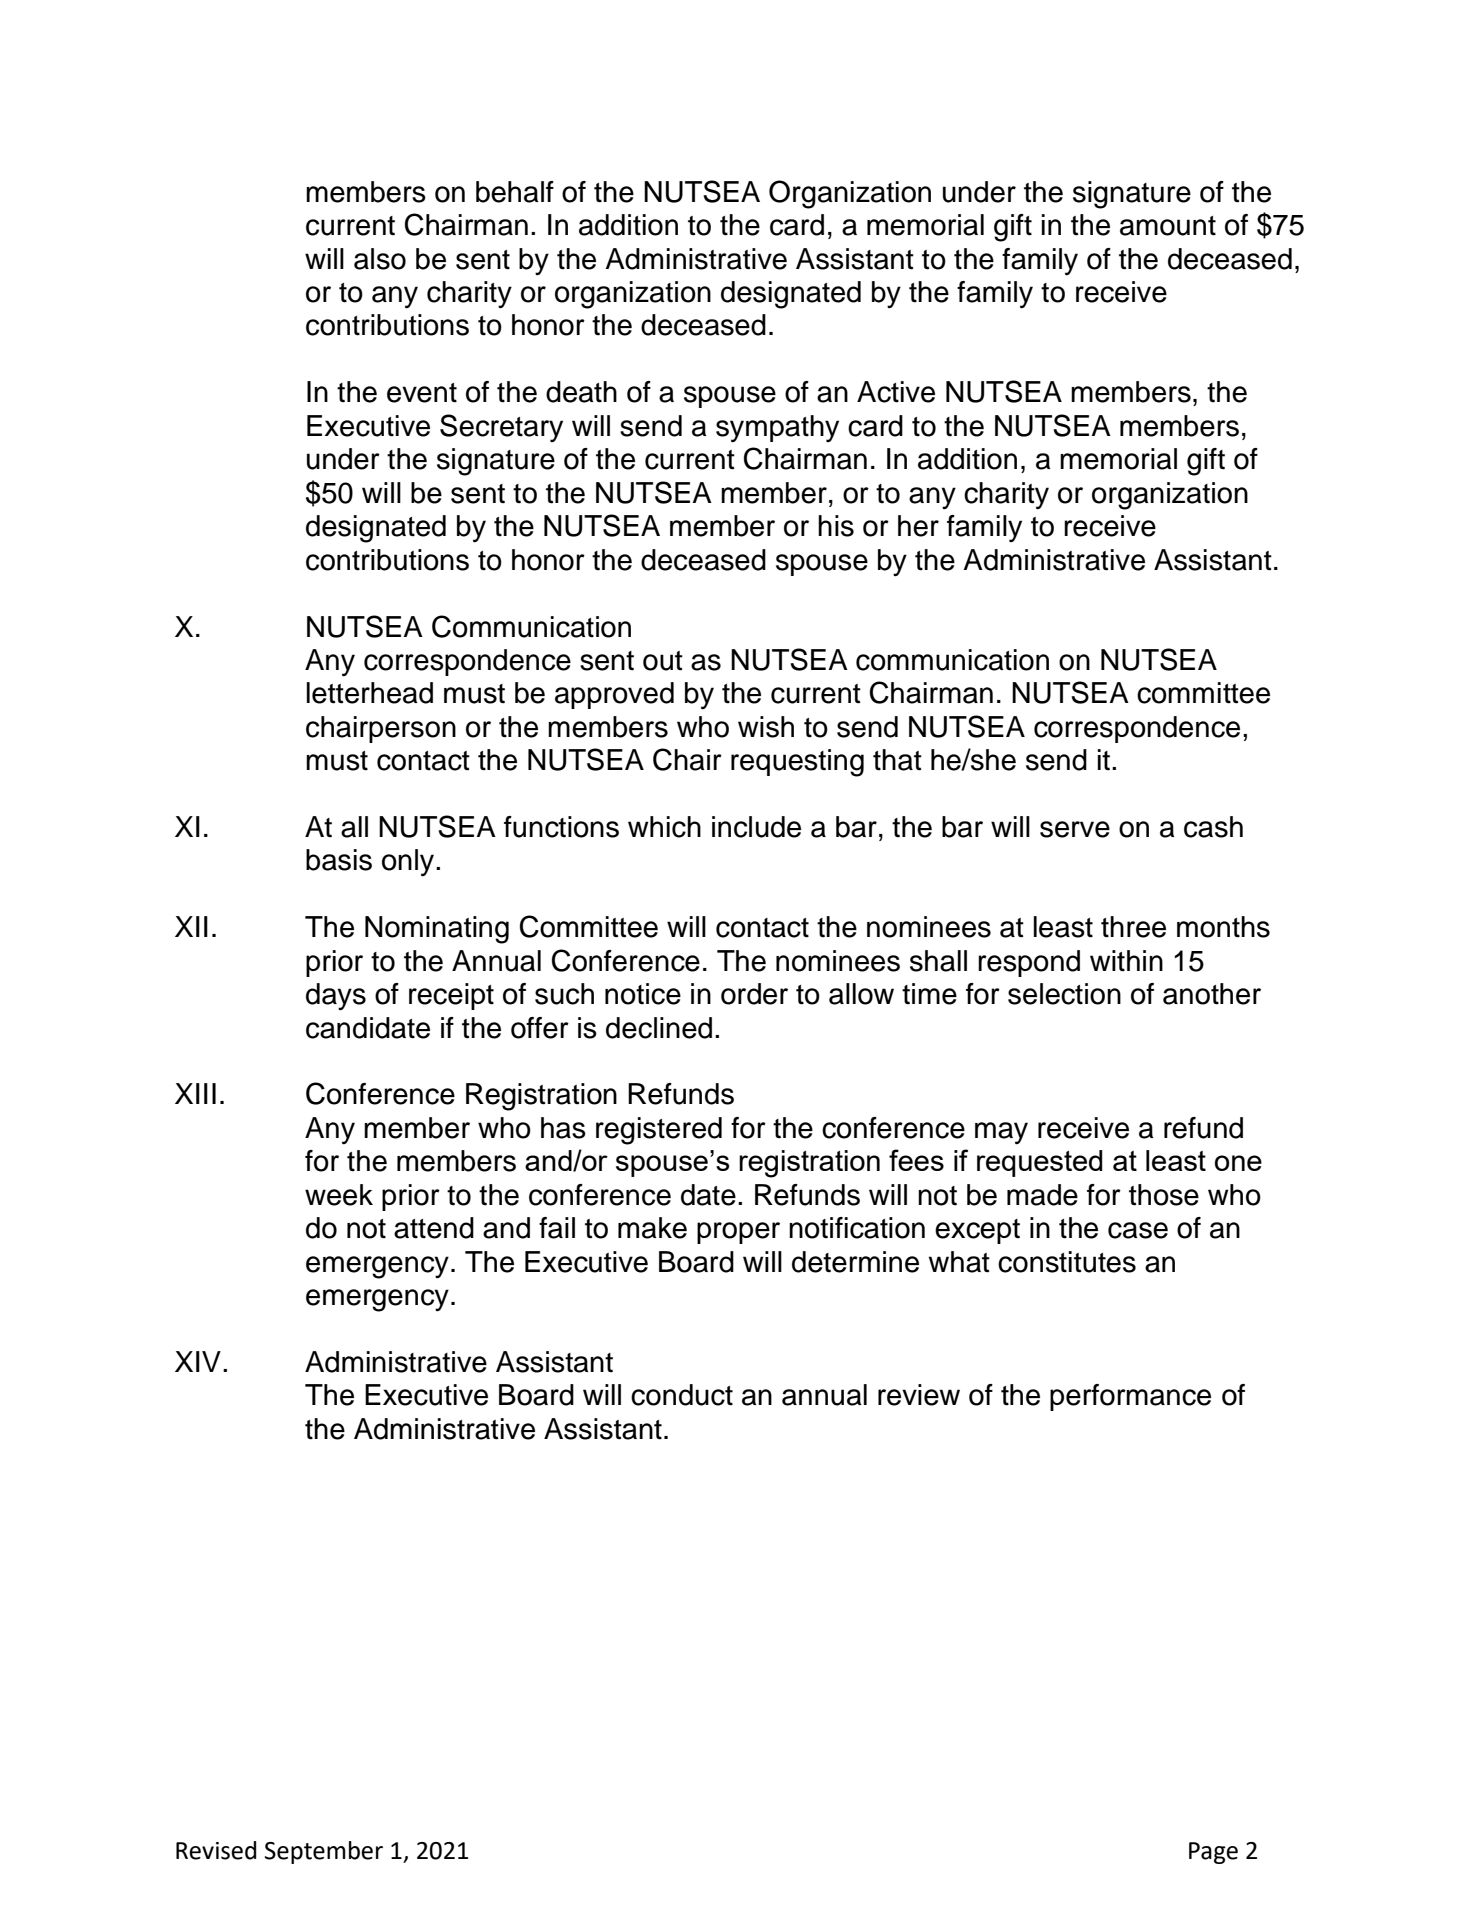 This image has height=1918, width=1482. What do you see at coordinates (766, 727) in the image?
I see `wish` at bounding box center [766, 727].
